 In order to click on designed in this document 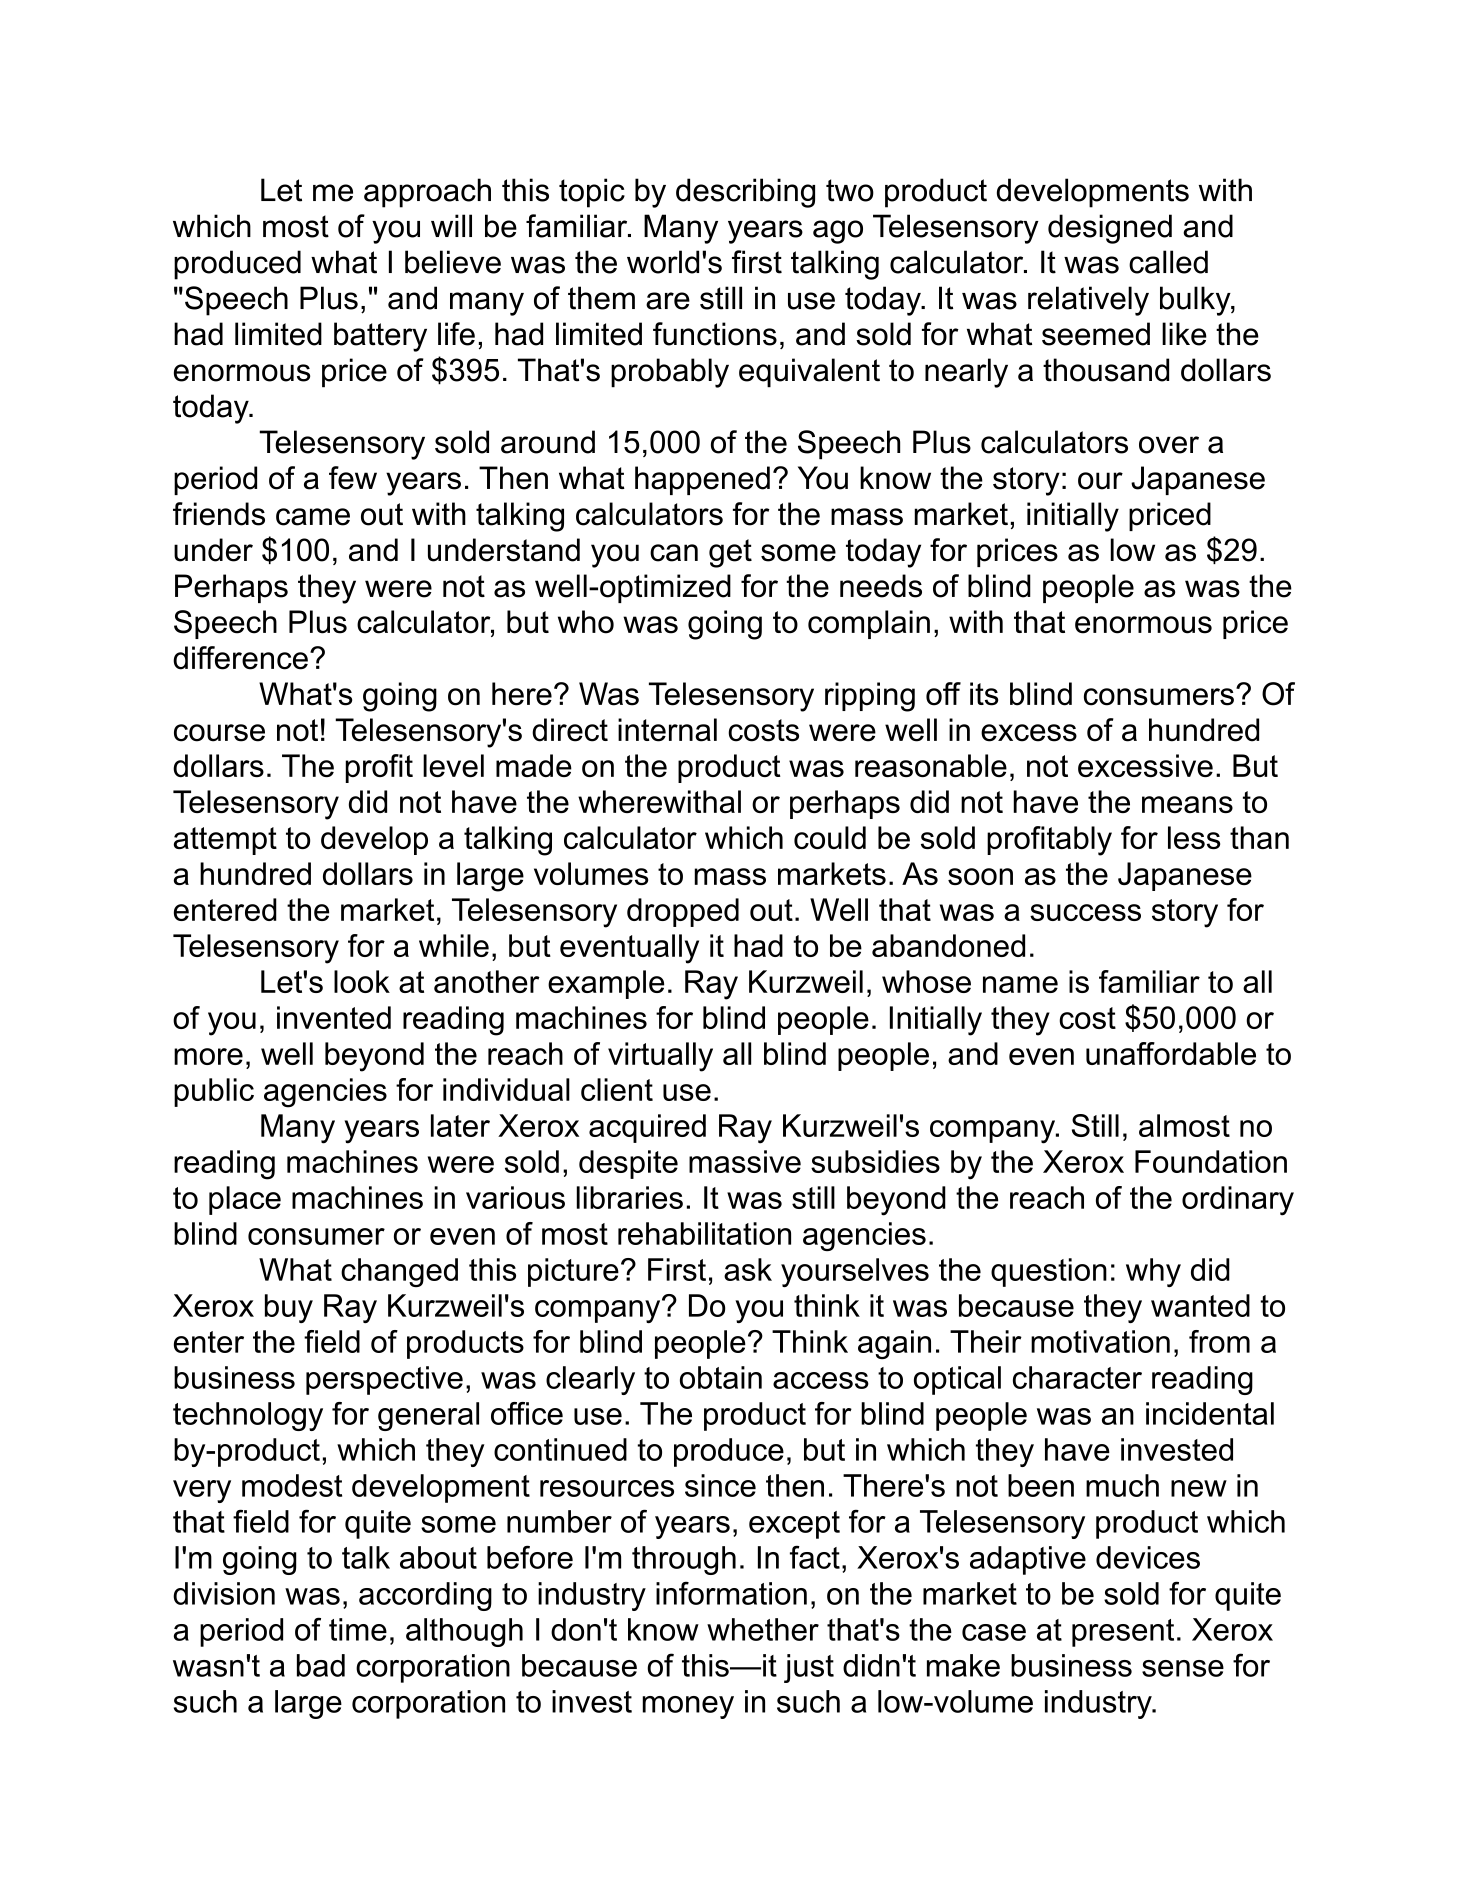, I will do `click(1110, 229)`.
